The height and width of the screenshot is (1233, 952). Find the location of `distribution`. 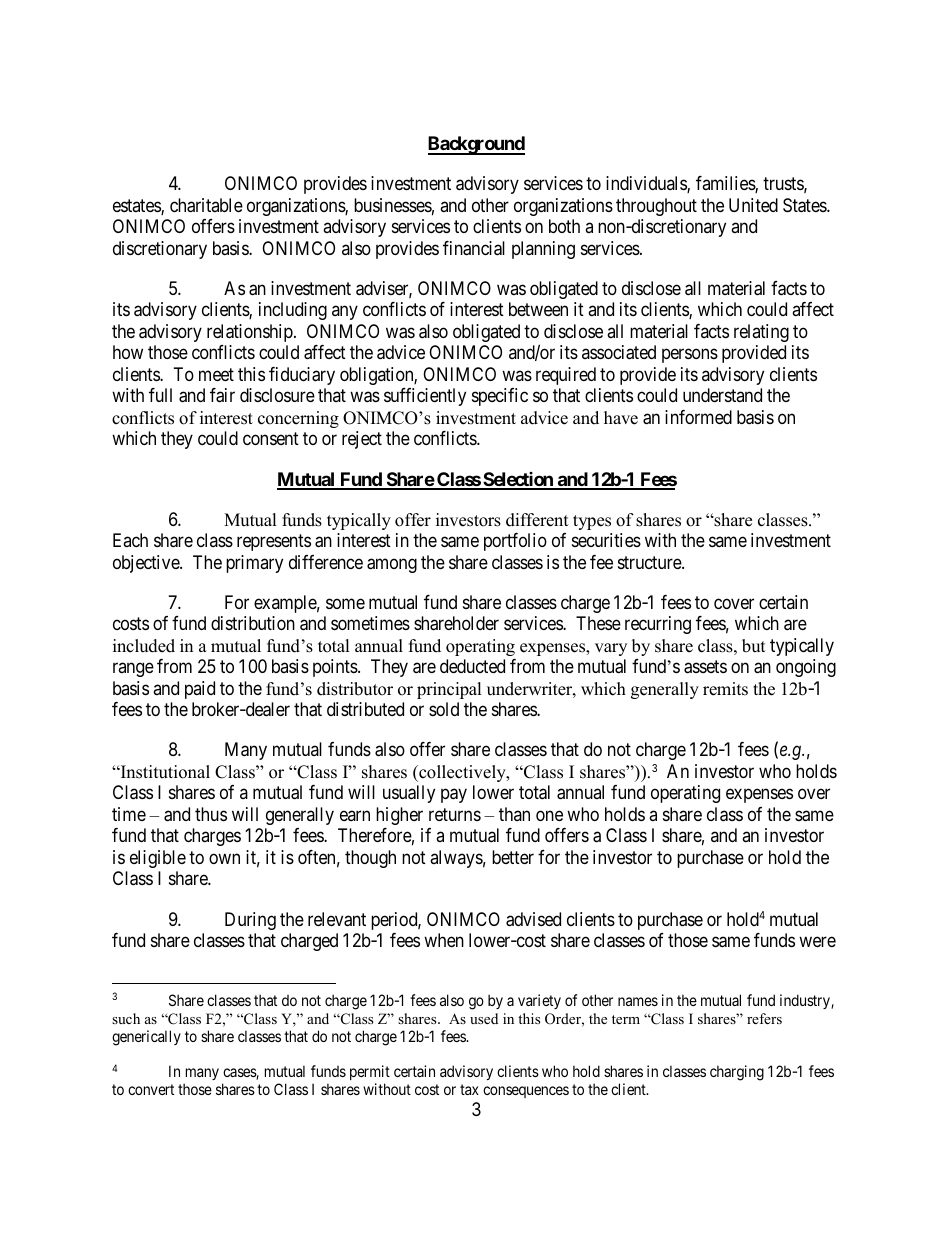

distribution is located at coordinates (253, 623).
